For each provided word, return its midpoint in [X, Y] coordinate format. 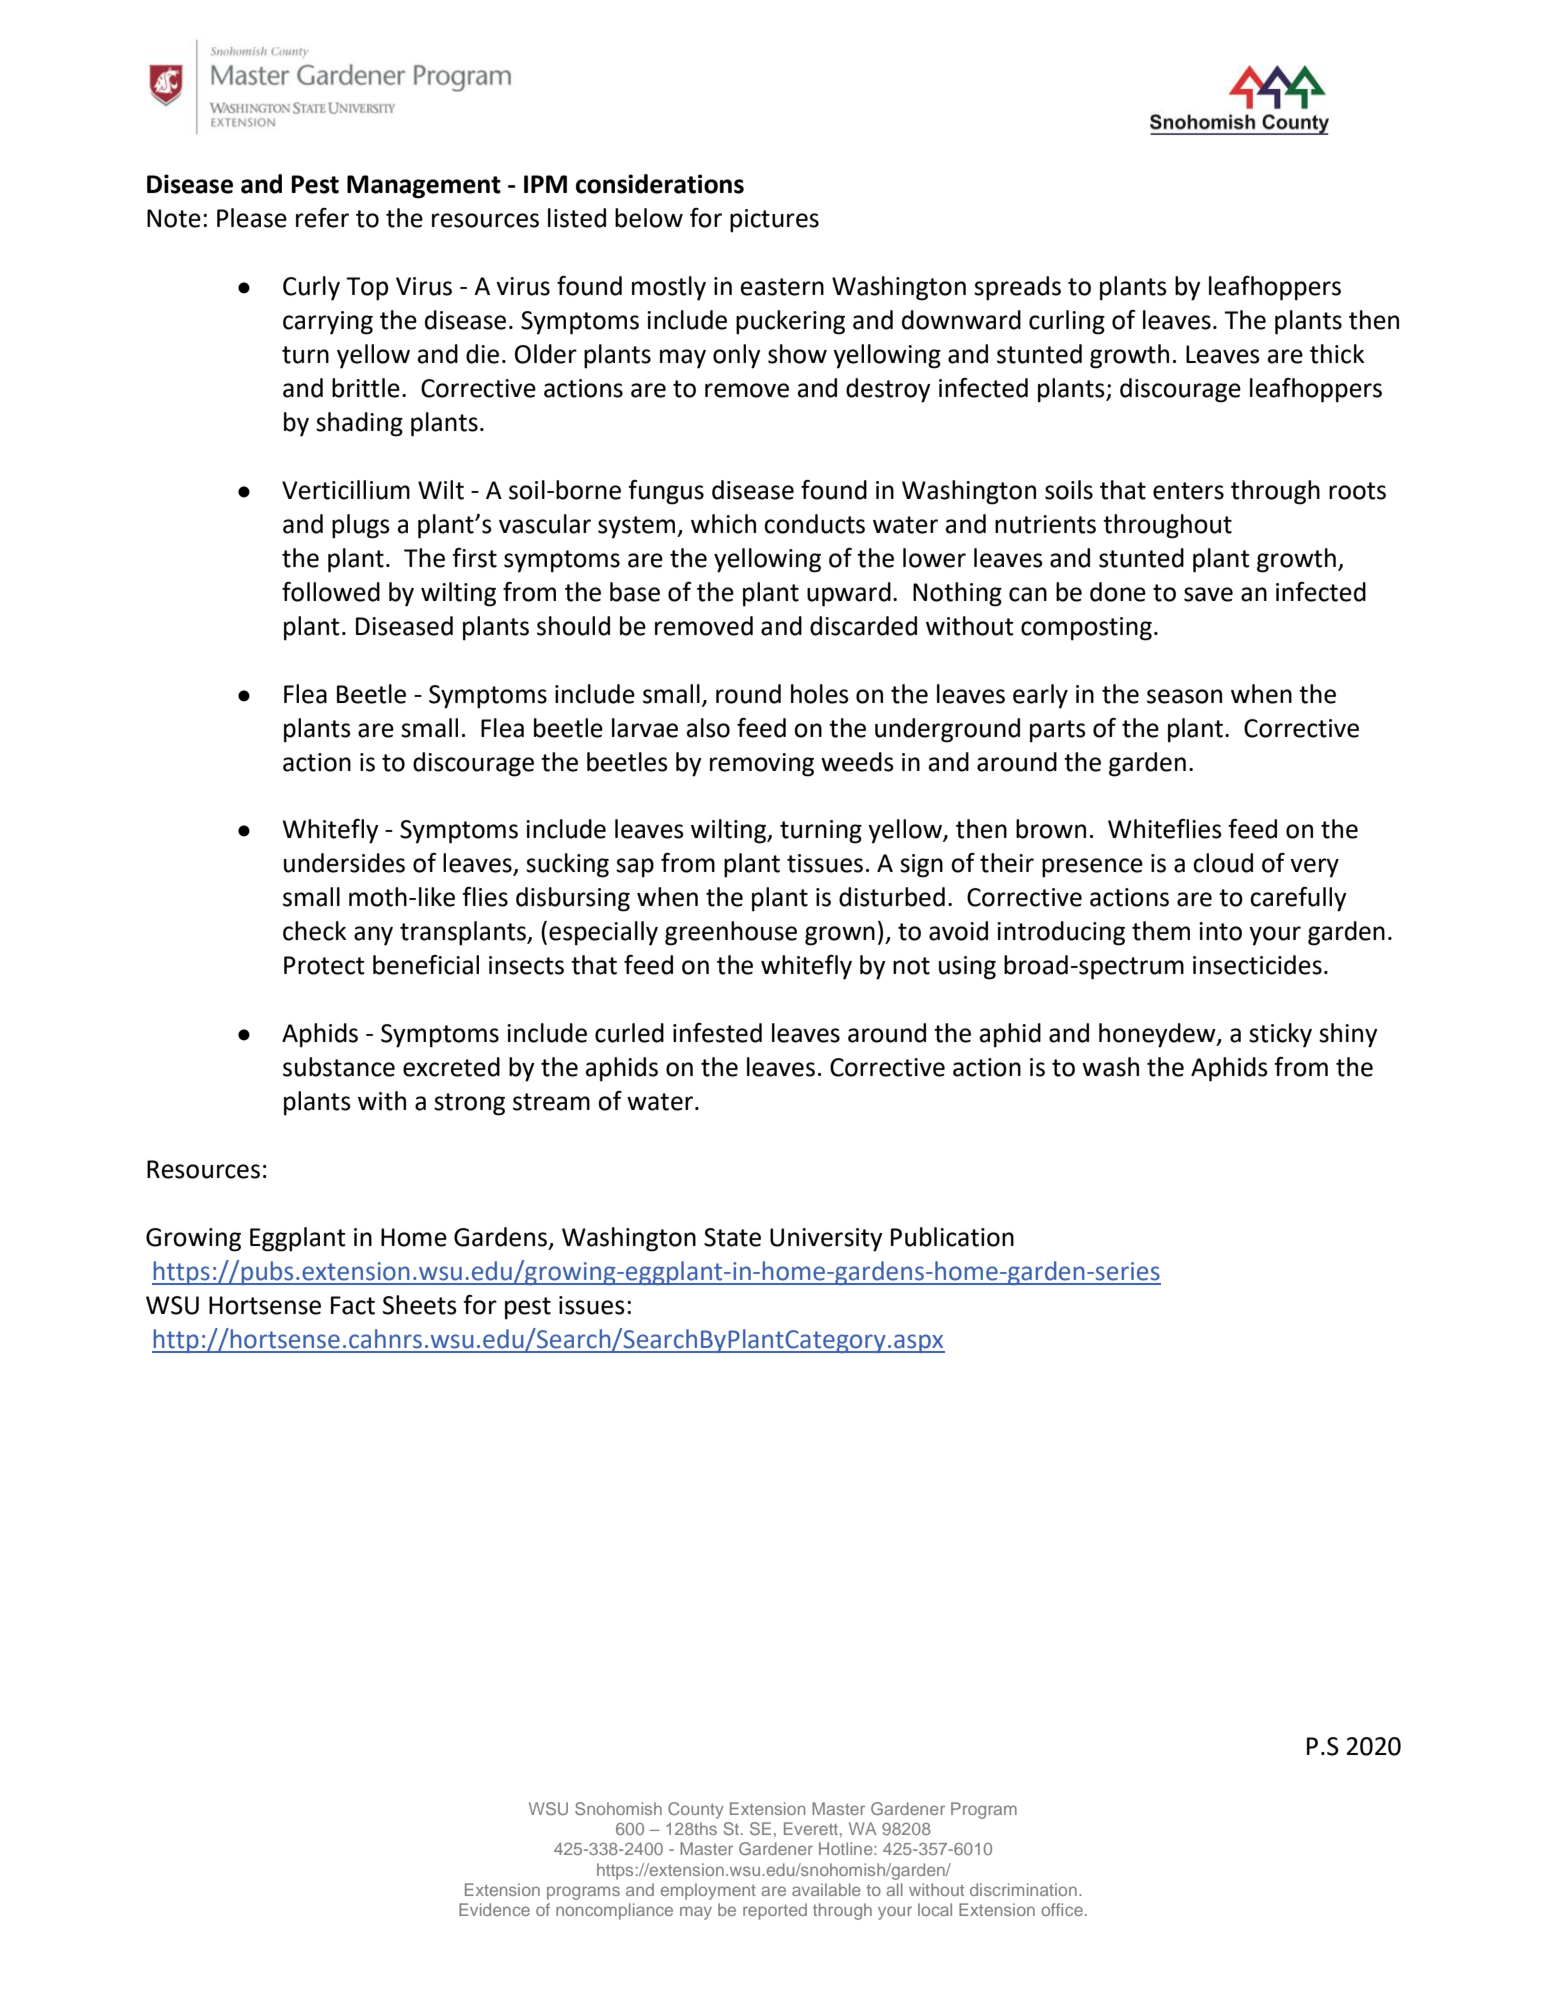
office [1062, 1909]
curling [1067, 322]
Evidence [494, 1909]
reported [775, 1911]
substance [339, 1067]
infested [717, 1033]
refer [322, 218]
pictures [774, 221]
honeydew [1158, 1035]
